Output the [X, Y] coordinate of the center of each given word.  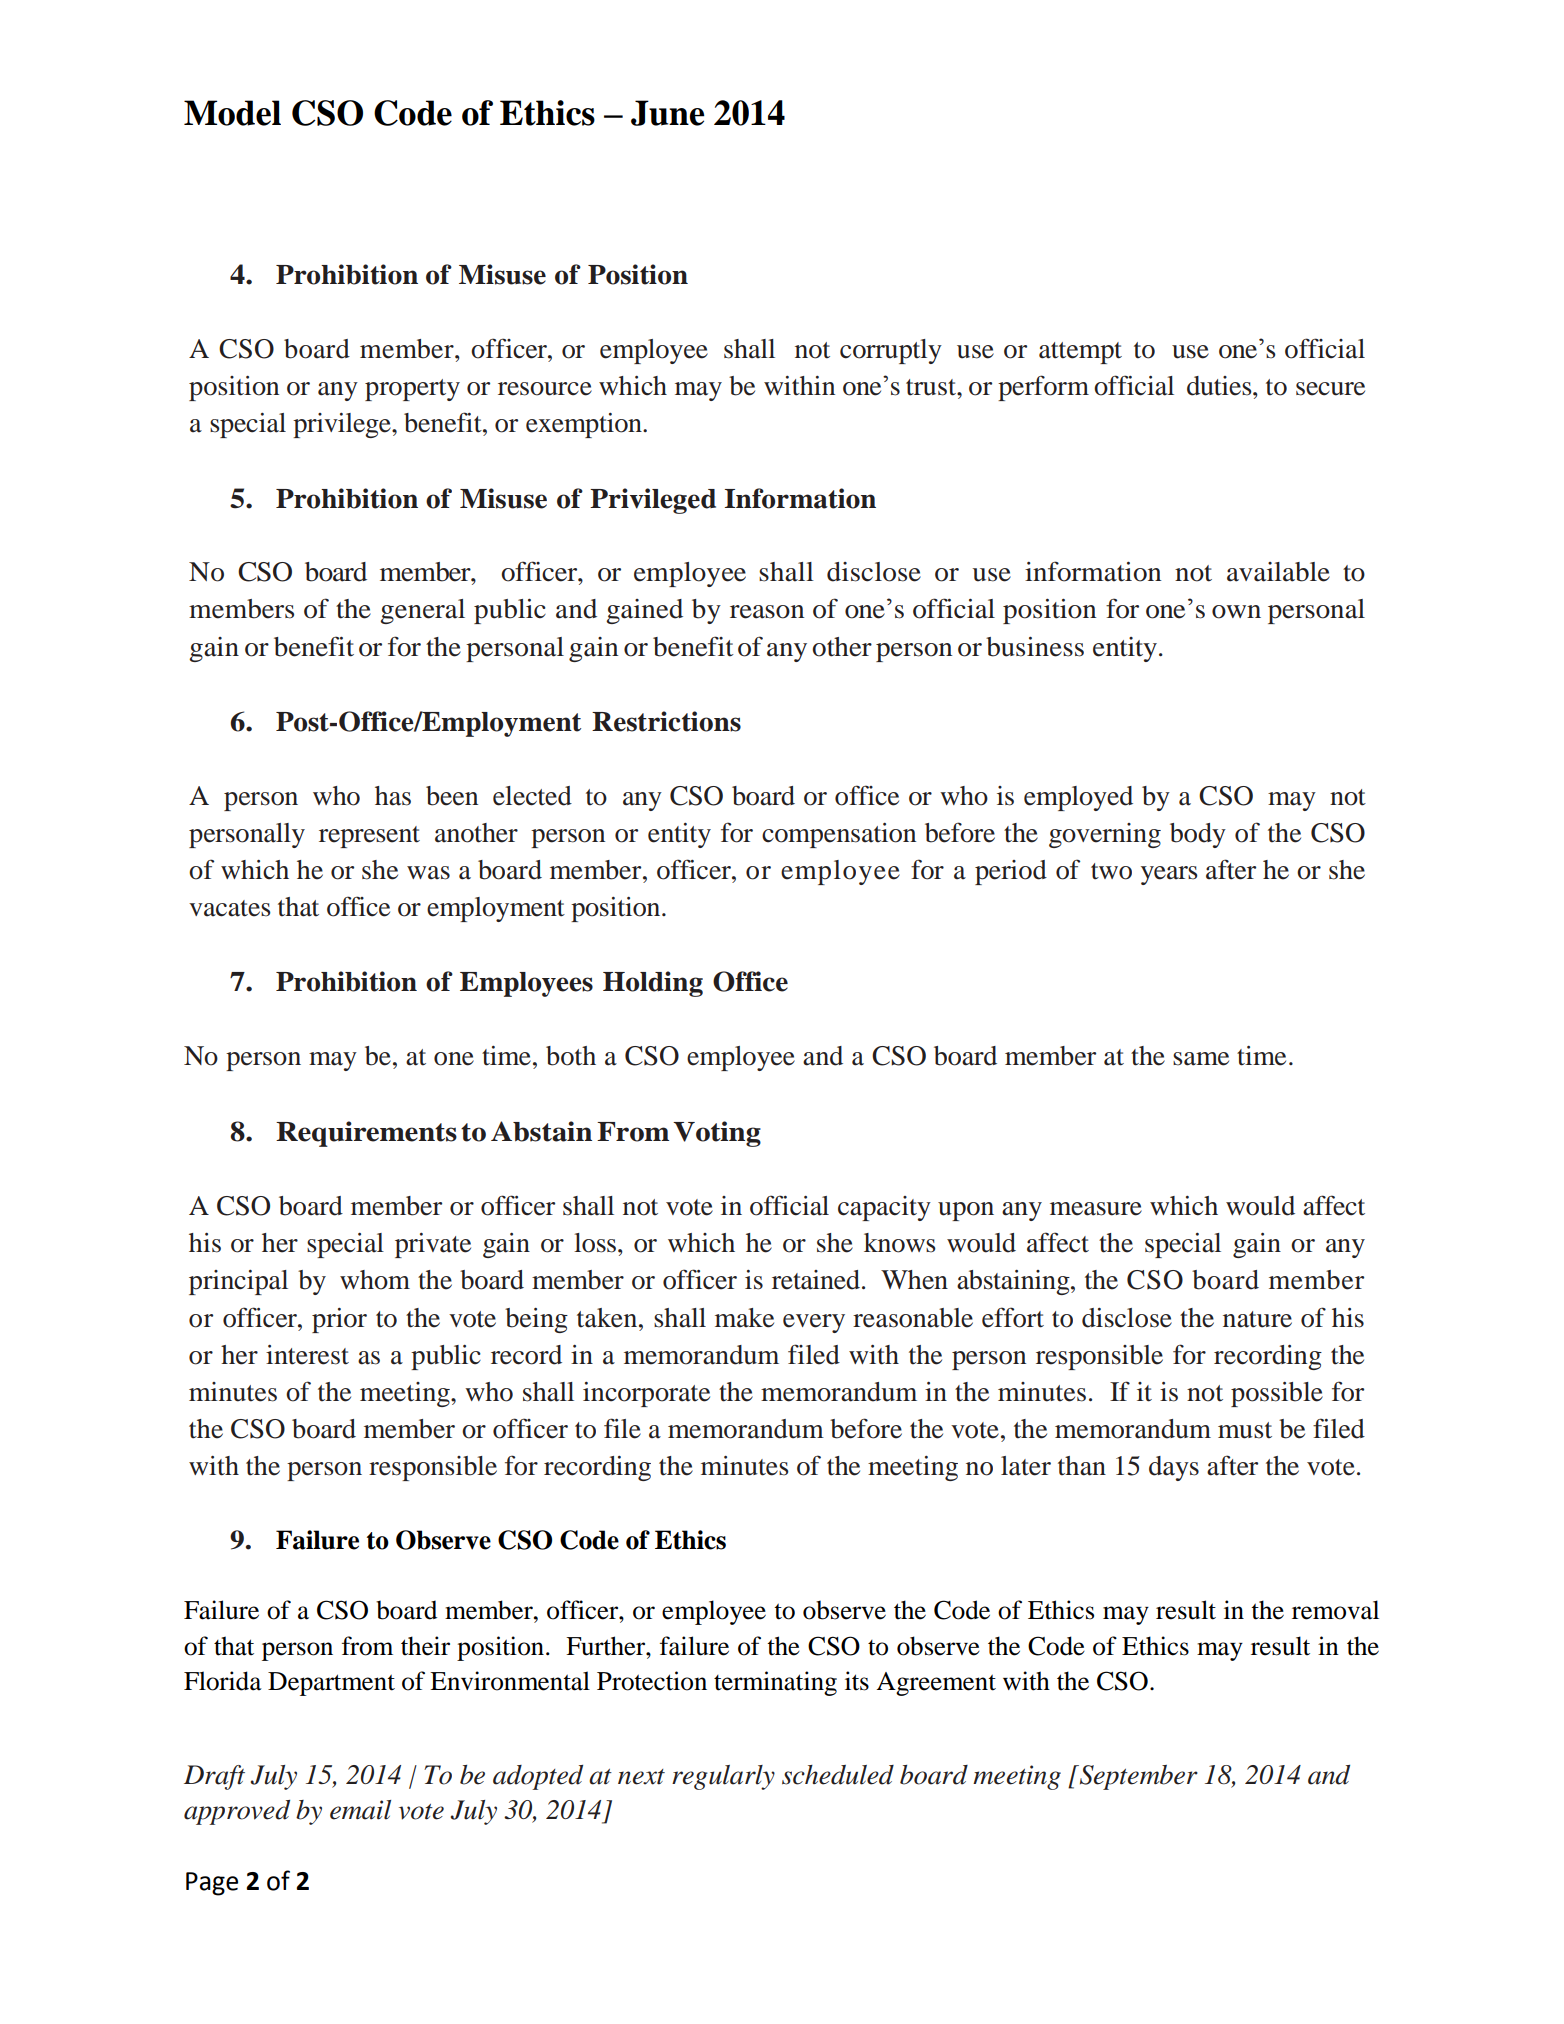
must [1245, 1430]
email [360, 1810]
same [1201, 1059]
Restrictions [666, 721]
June [668, 113]
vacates [230, 908]
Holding [653, 984]
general [422, 611]
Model [232, 113]
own [1236, 612]
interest [307, 1355]
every [814, 1323]
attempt [1080, 353]
